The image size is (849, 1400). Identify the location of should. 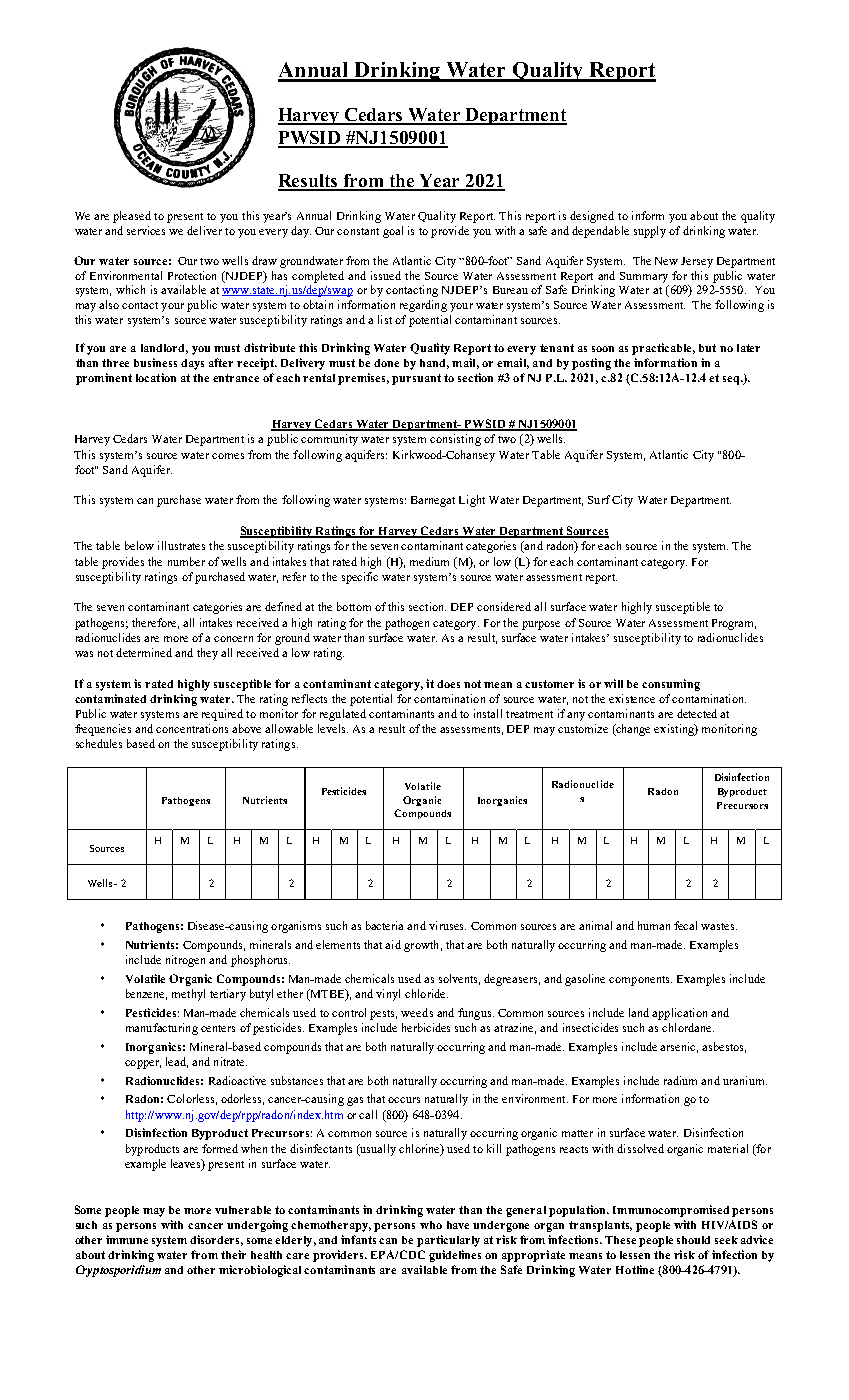
(693, 1240).
